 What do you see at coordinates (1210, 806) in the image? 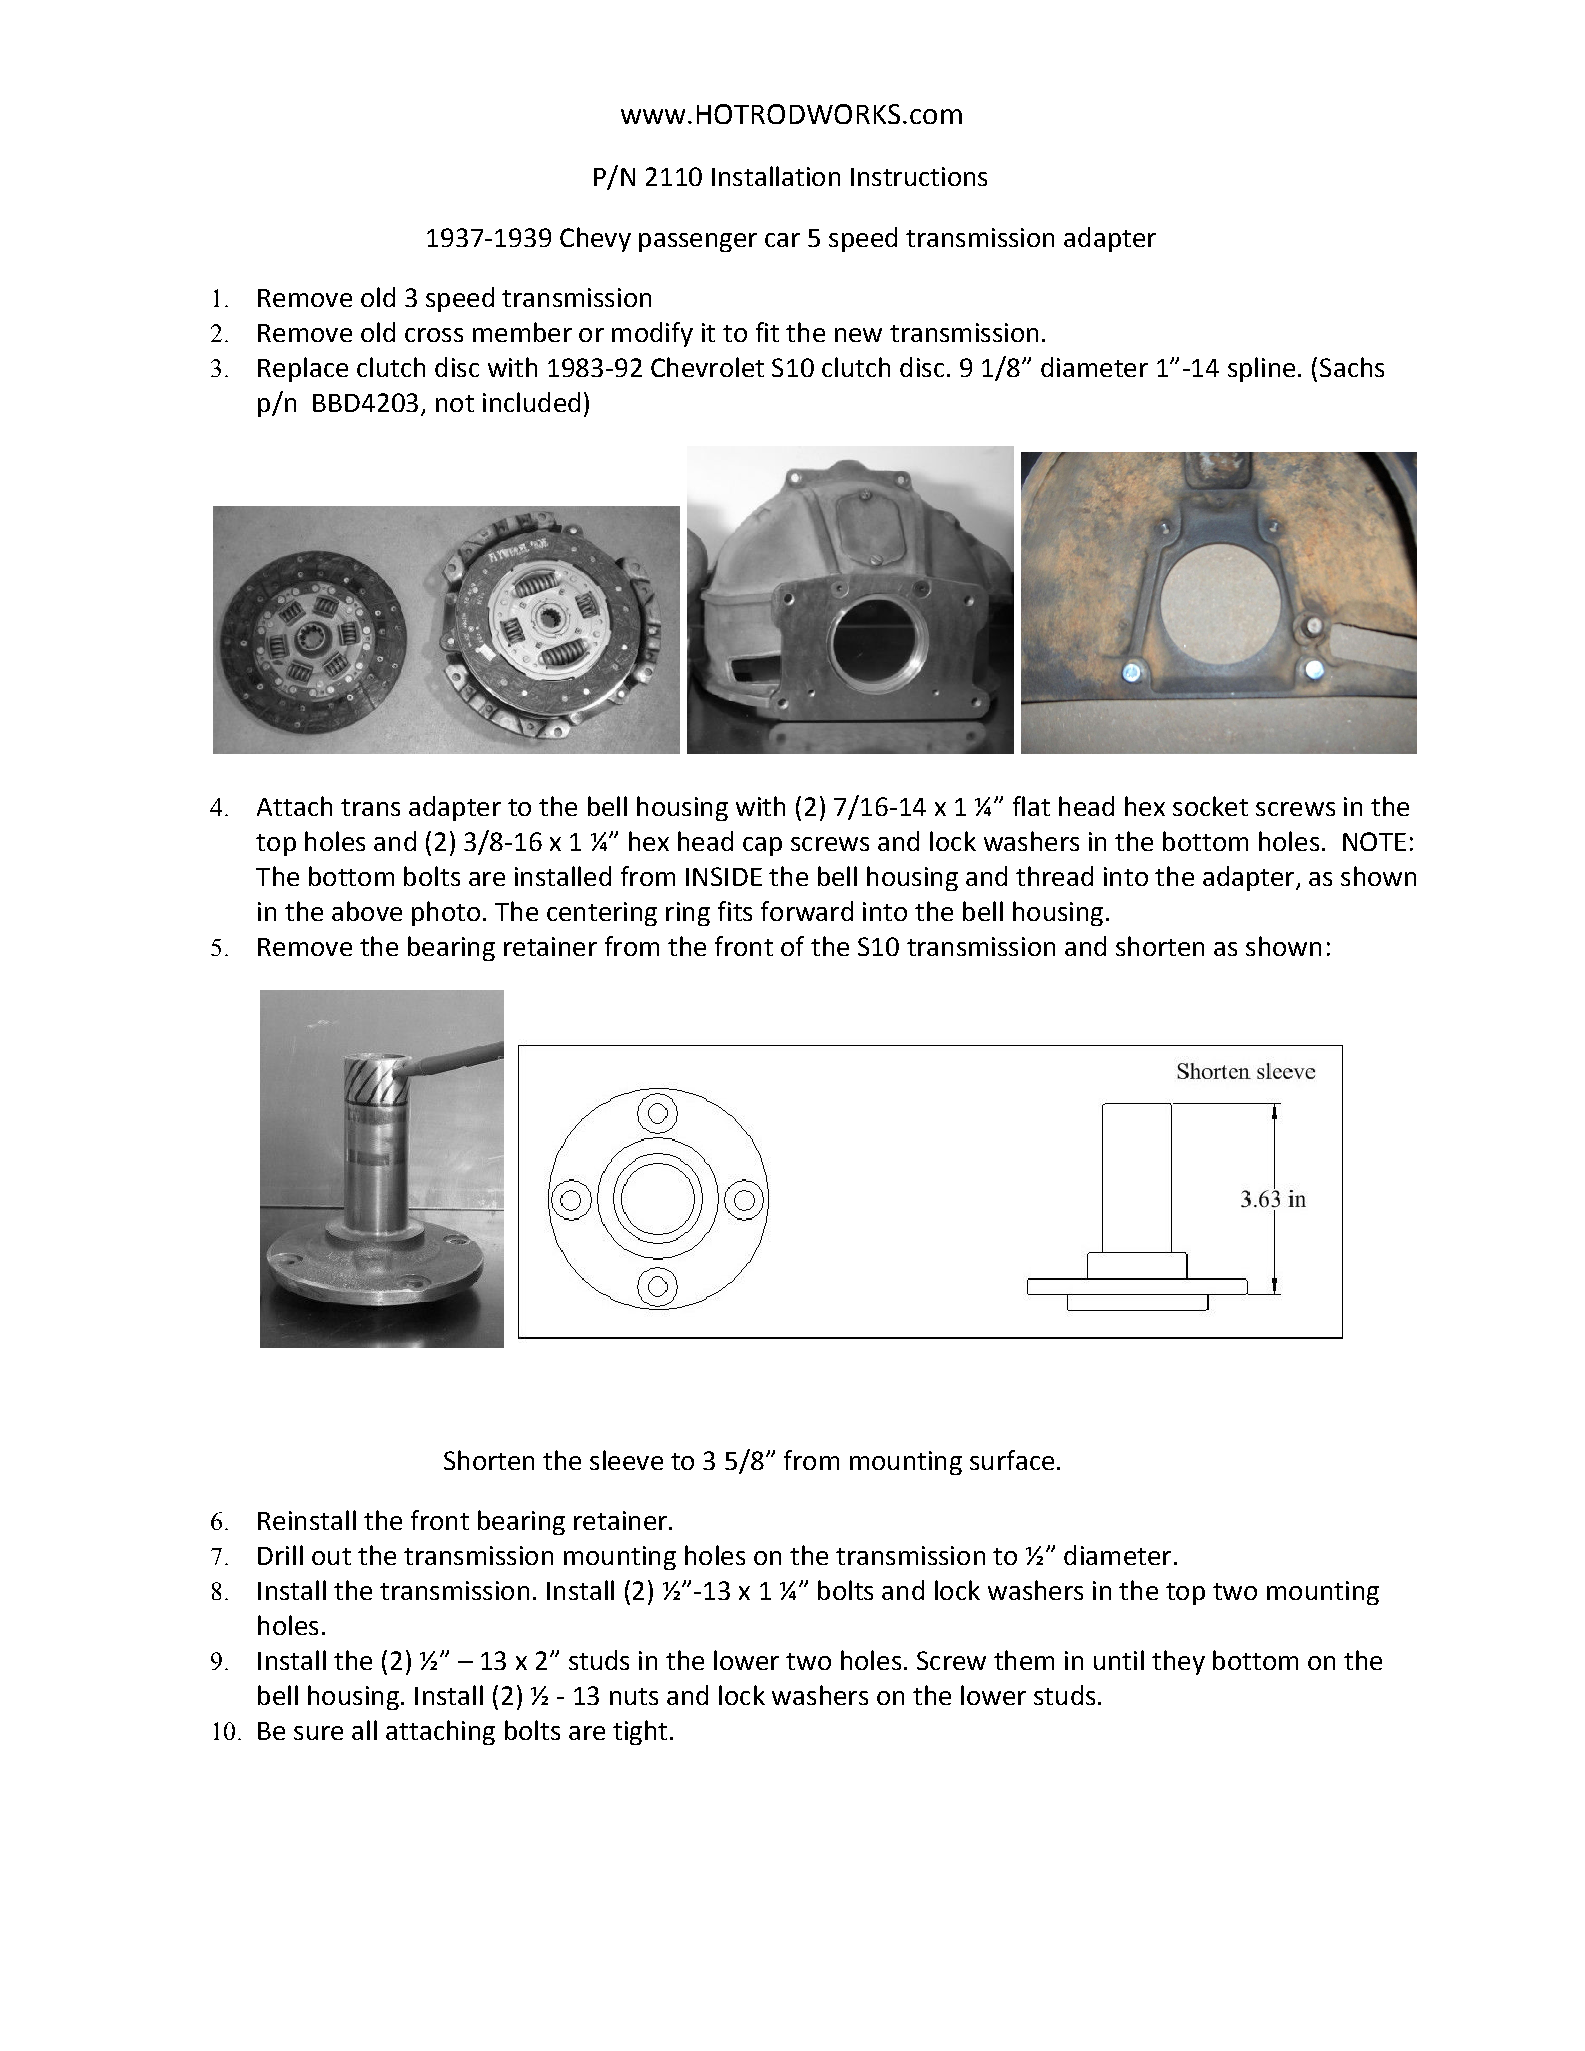
I see `socket` at bounding box center [1210, 806].
